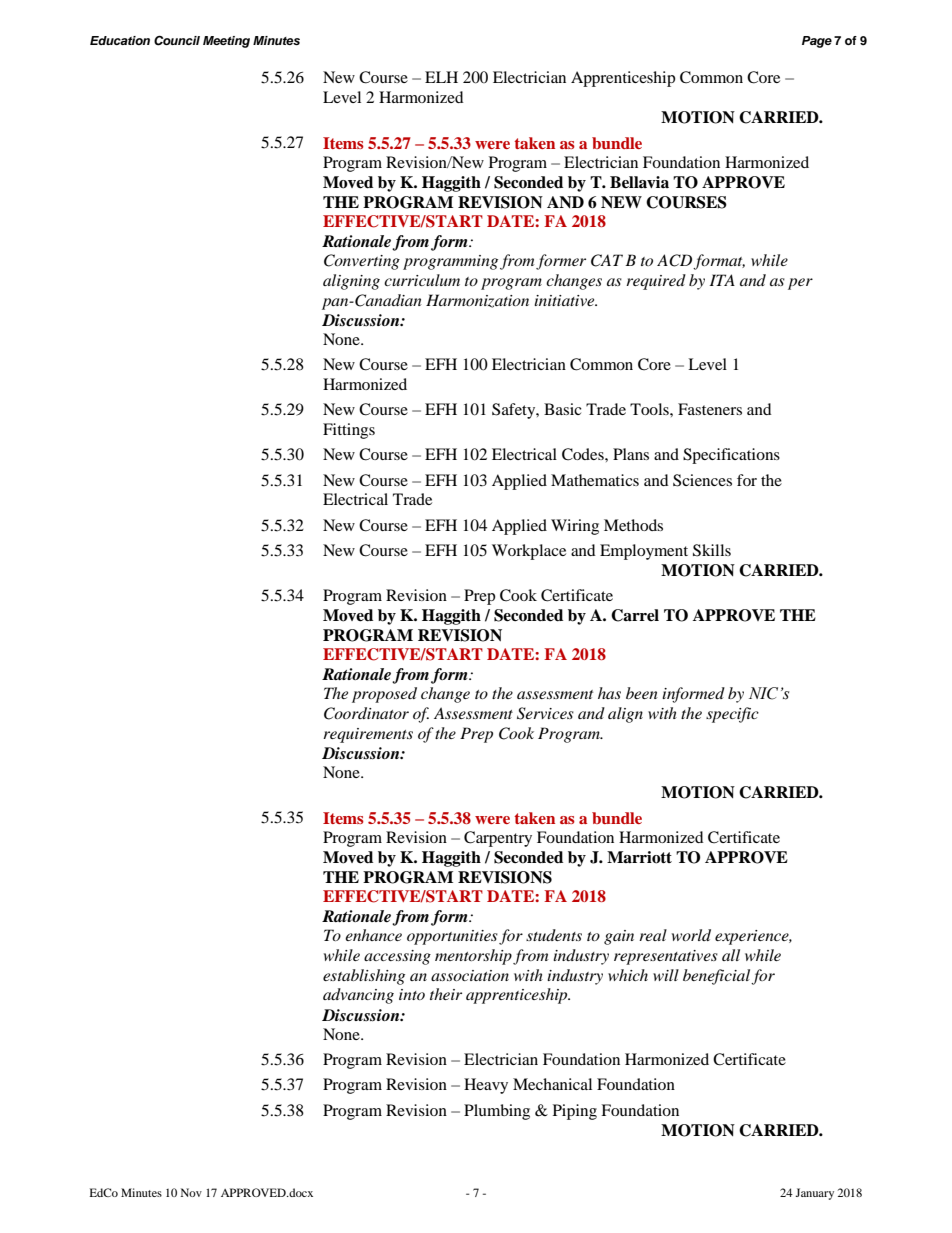 The image size is (952, 1233). Describe the element at coordinates (191, 1192) in the screenshot. I see `Nov` at that location.
